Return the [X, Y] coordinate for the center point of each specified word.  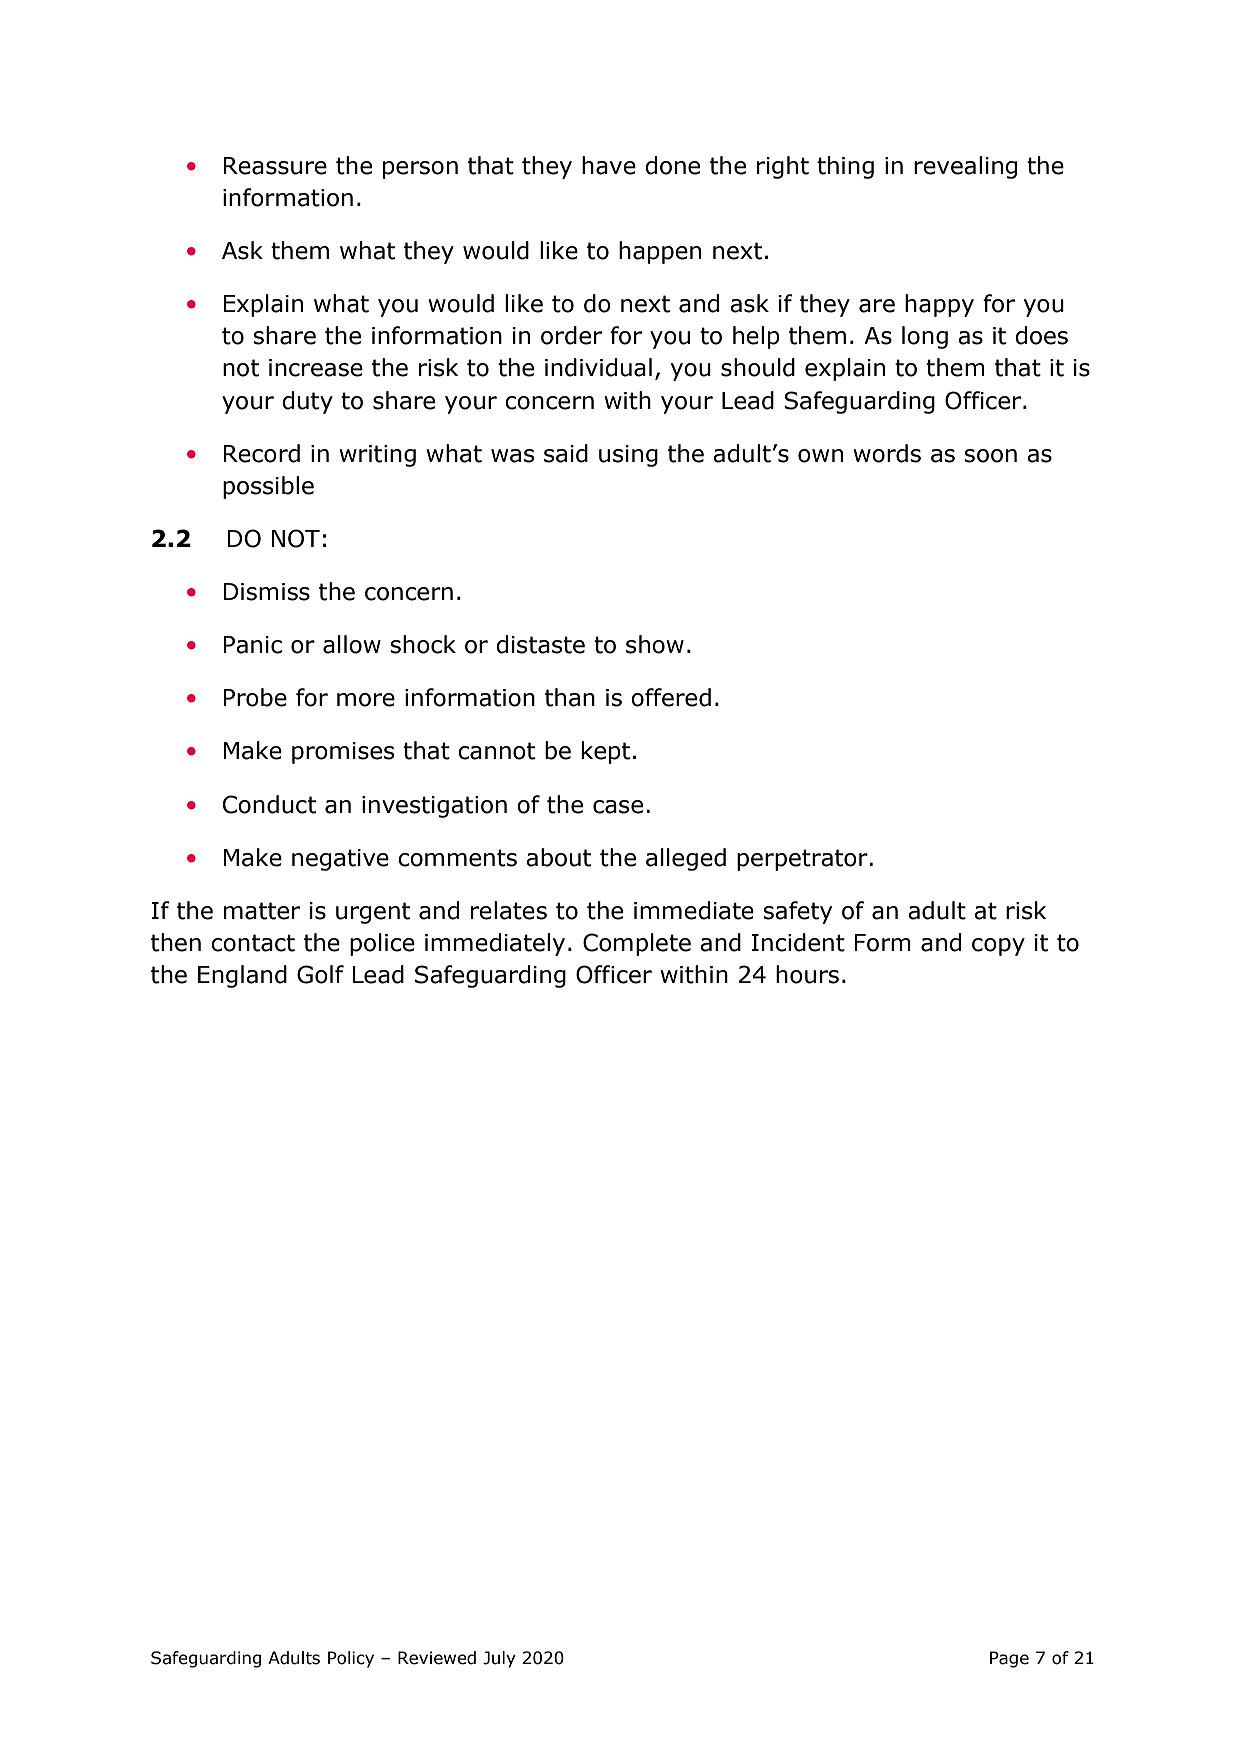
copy [998, 947]
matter [262, 911]
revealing [965, 167]
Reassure [275, 166]
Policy [351, 1659]
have [609, 165]
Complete [637, 944]
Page [1009, 1659]
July [499, 1659]
